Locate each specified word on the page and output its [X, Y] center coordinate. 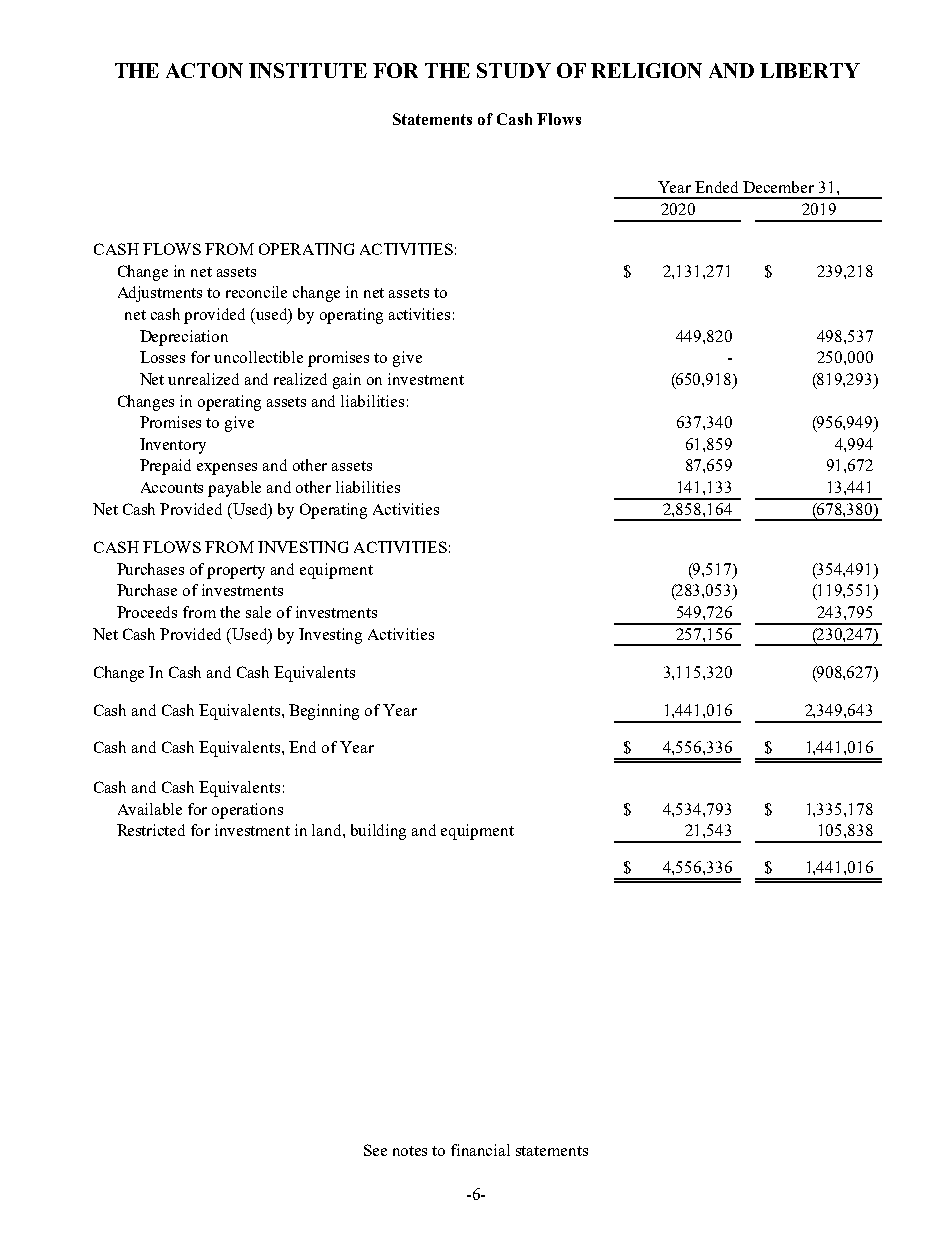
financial [480, 1150]
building [378, 832]
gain [347, 381]
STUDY [514, 70]
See [375, 1150]
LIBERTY [810, 70]
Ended [716, 187]
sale [258, 612]
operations [247, 811]
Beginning [324, 712]
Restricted [151, 830]
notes [410, 1151]
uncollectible [258, 357]
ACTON [204, 70]
